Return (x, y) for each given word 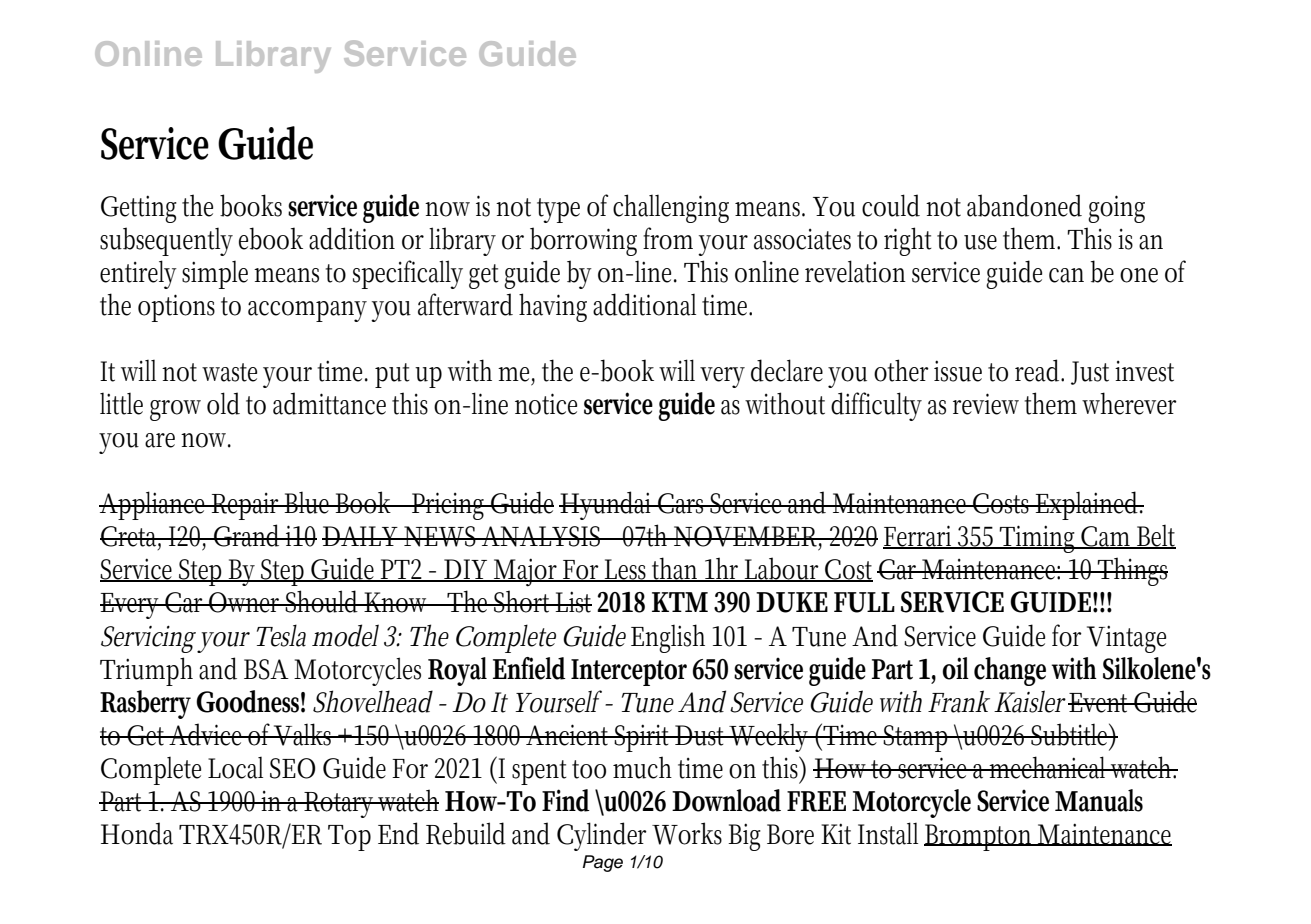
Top (349, 838)
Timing (1039, 539)
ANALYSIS (542, 536)
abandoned (1024, 205)
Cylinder (602, 836)
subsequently (166, 241)
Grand (248, 535)
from (668, 238)
